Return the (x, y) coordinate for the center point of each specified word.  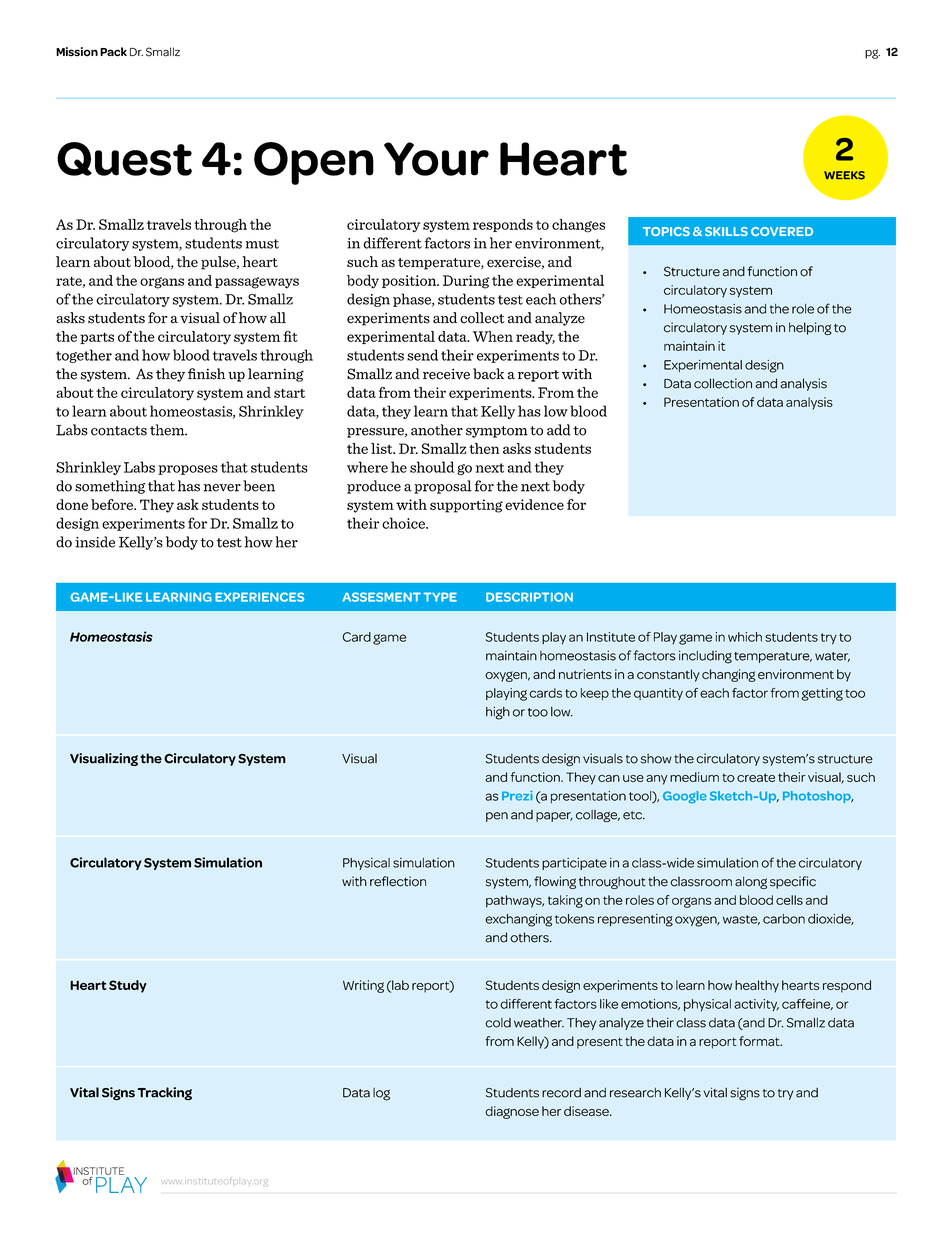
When (493, 336)
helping (810, 328)
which (745, 637)
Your (436, 159)
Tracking (165, 1094)
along (751, 882)
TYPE (440, 597)
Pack (113, 52)
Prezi (517, 796)
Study (128, 986)
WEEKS (844, 175)
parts (97, 338)
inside (95, 542)
